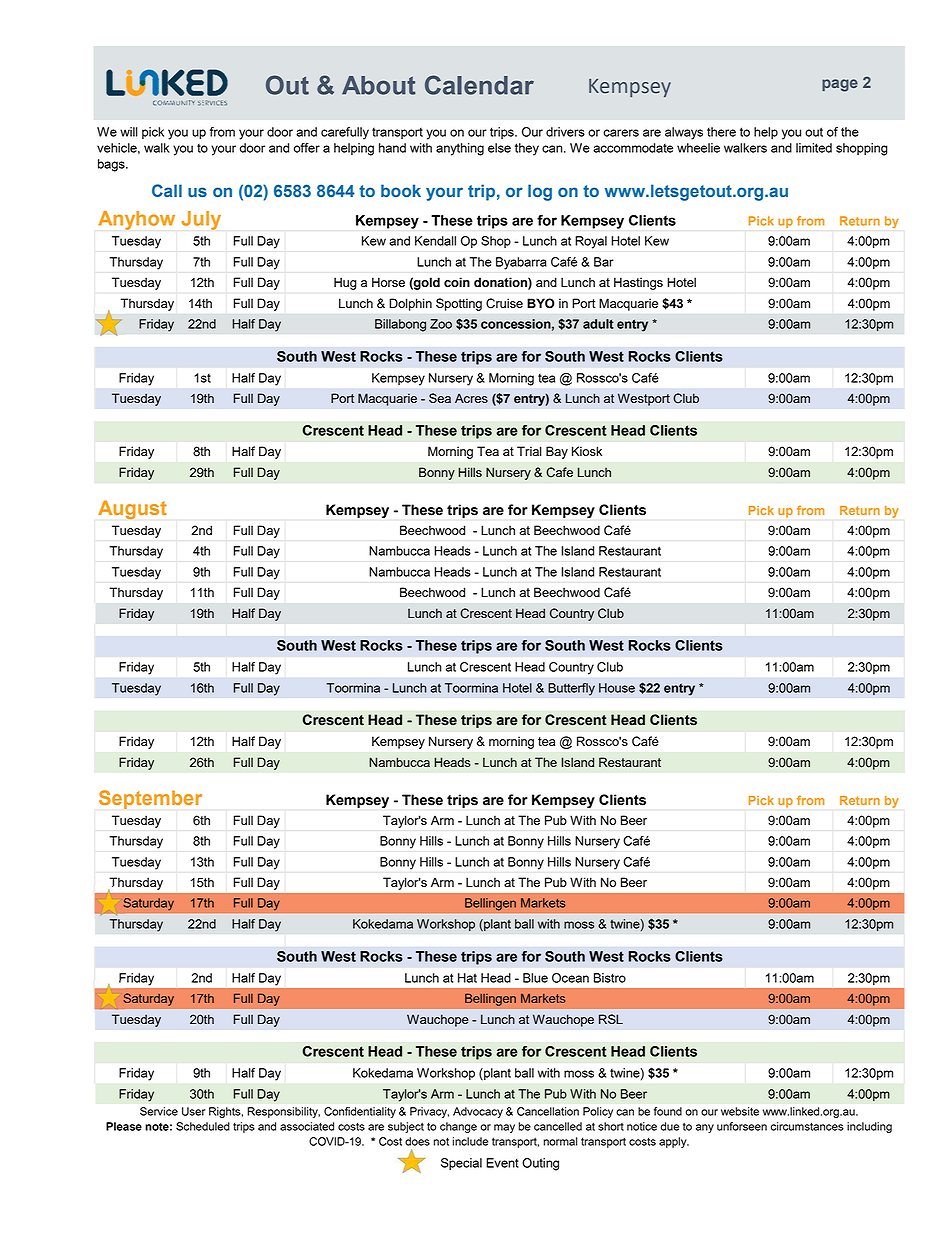 This screenshot has width=952, height=1233. I want to click on will, so click(129, 132).
